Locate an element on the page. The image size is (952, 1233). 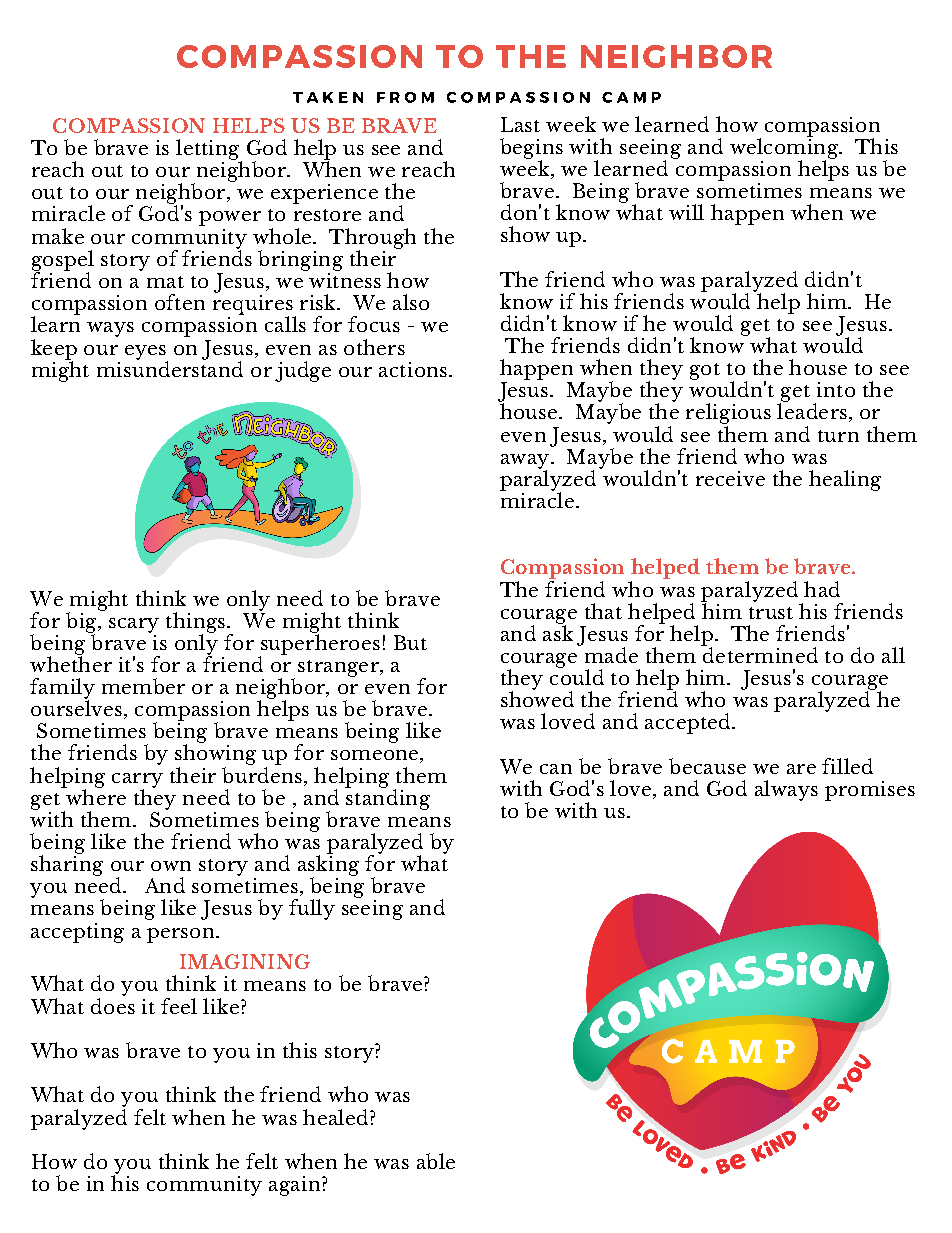
begins is located at coordinates (531, 149).
